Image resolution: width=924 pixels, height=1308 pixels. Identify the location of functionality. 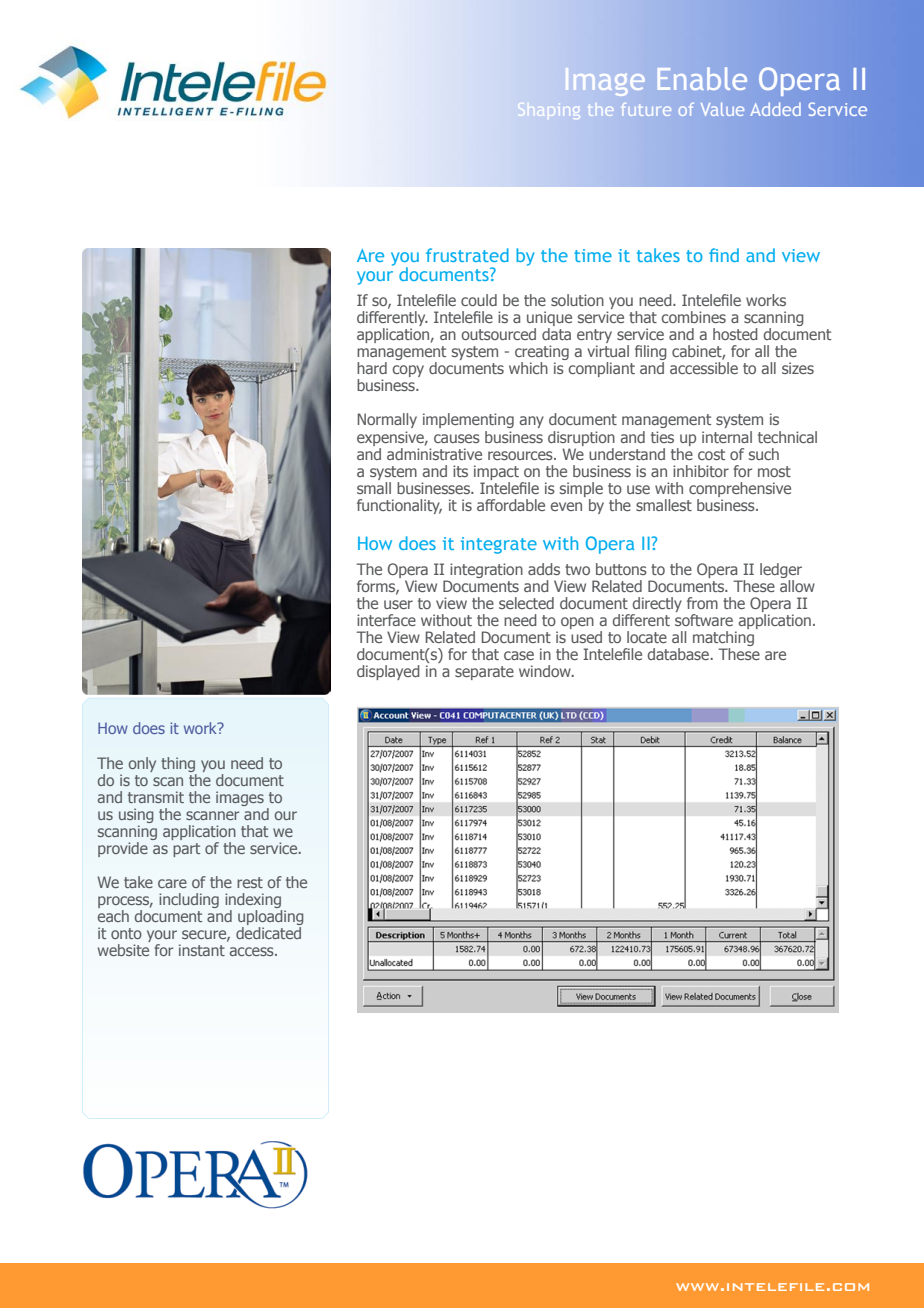
(399, 506).
